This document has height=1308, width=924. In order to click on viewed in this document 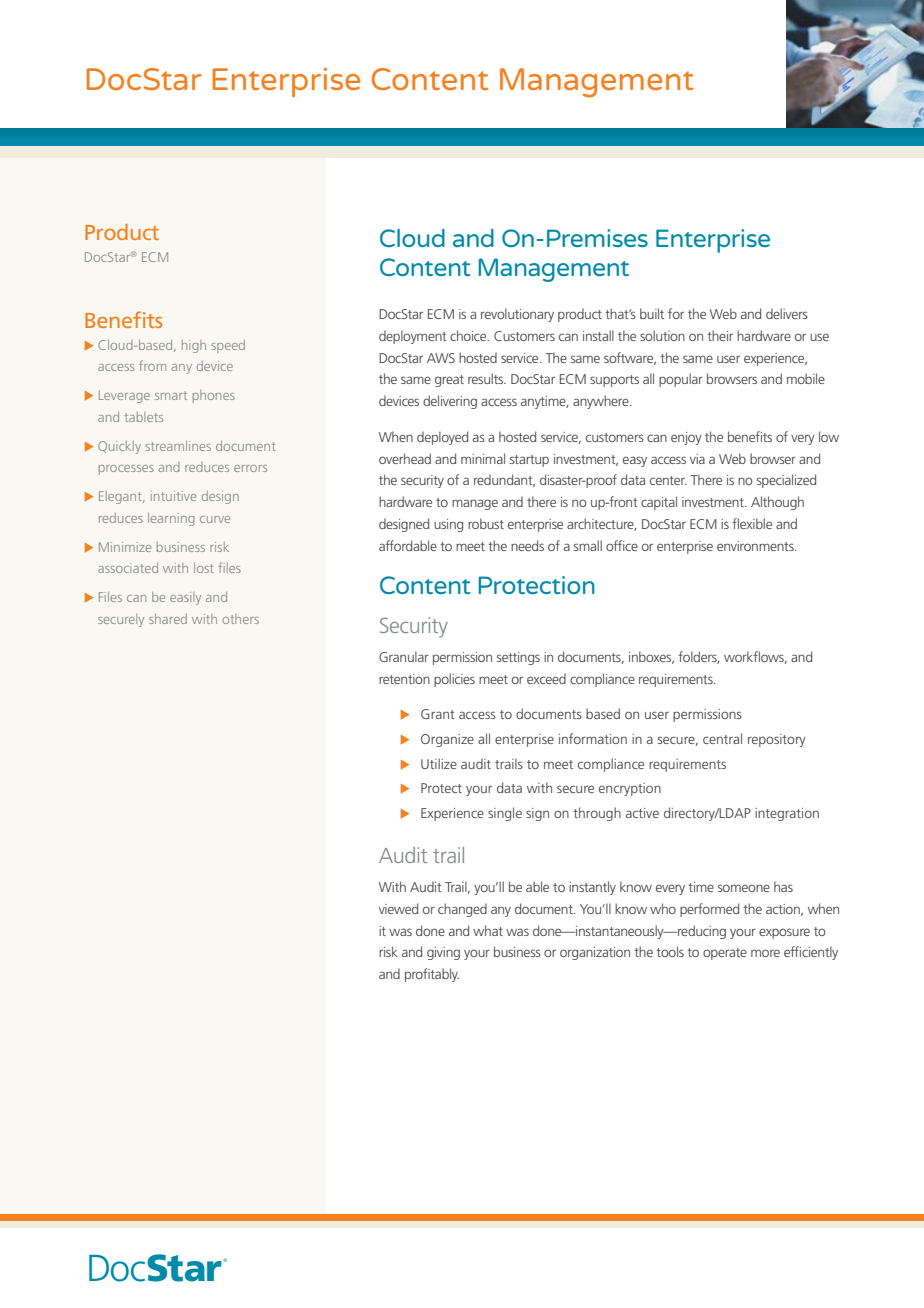, I will do `click(398, 908)`.
